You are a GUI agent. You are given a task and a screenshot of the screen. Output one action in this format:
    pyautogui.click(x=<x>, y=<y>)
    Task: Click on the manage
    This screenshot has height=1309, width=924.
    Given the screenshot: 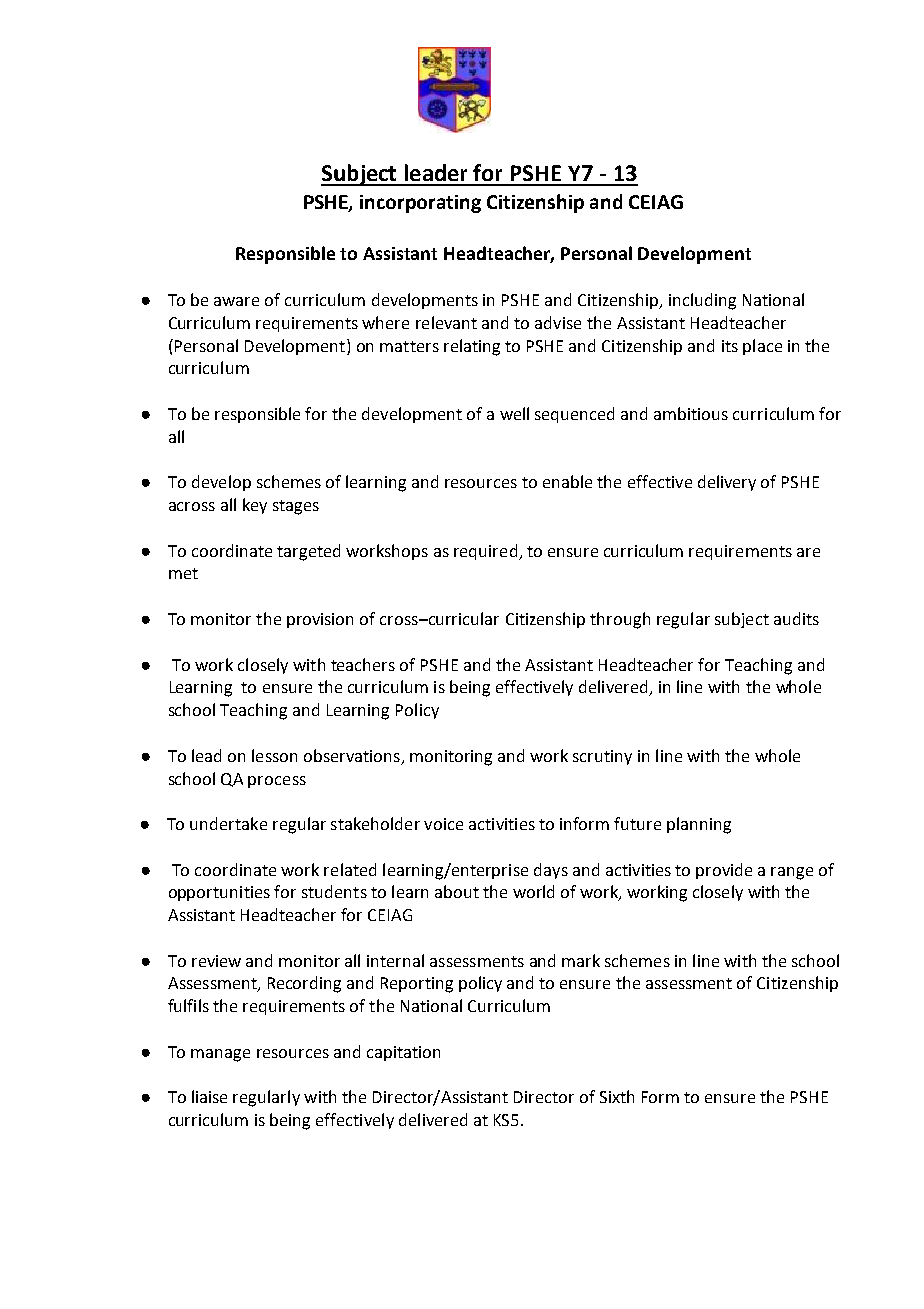 What is the action you would take?
    pyautogui.click(x=220, y=1055)
